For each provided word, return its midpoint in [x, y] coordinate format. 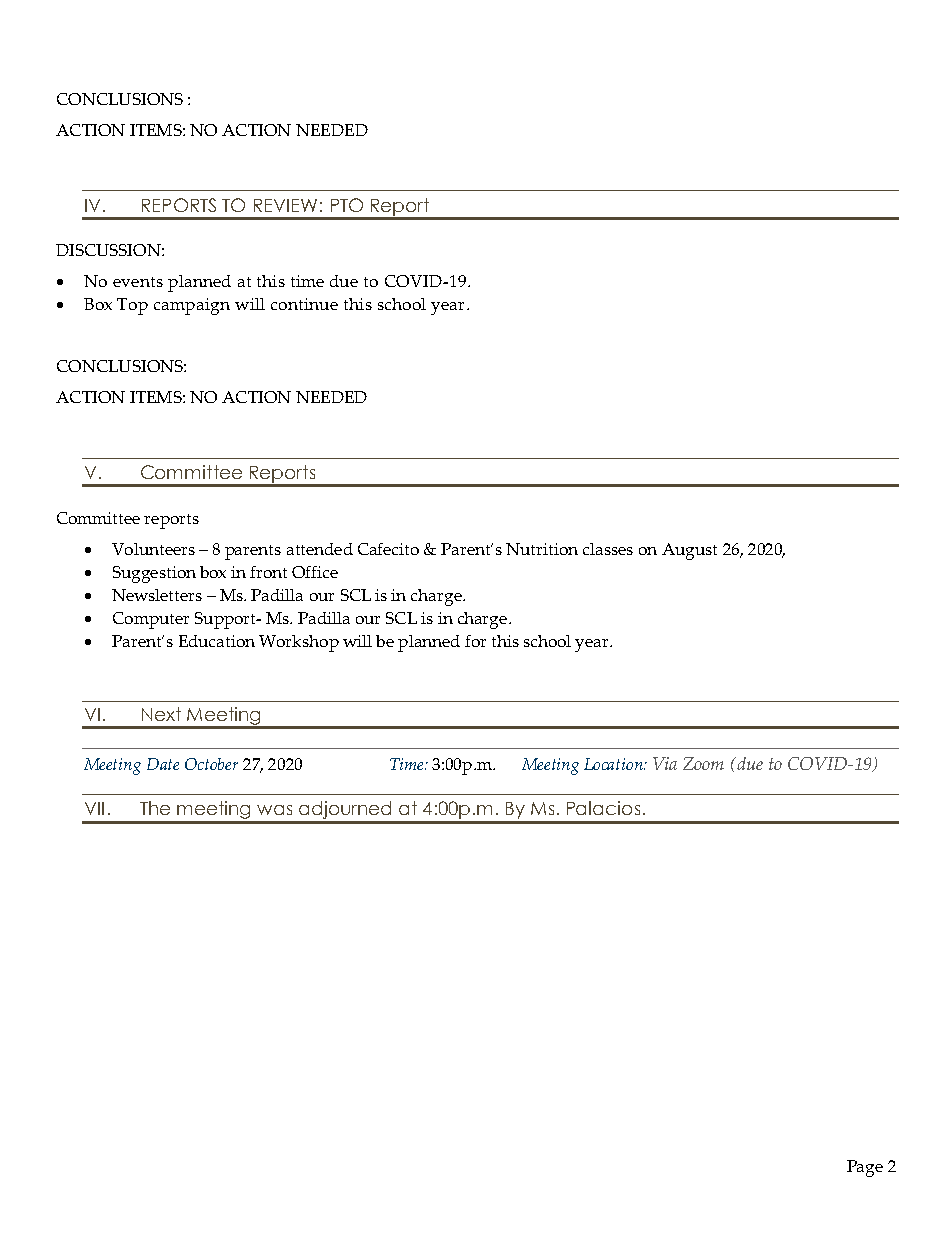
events [138, 282]
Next [161, 714]
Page [865, 1168]
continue [304, 304]
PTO [347, 205]
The [155, 808]
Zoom [703, 763]
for [475, 641]
